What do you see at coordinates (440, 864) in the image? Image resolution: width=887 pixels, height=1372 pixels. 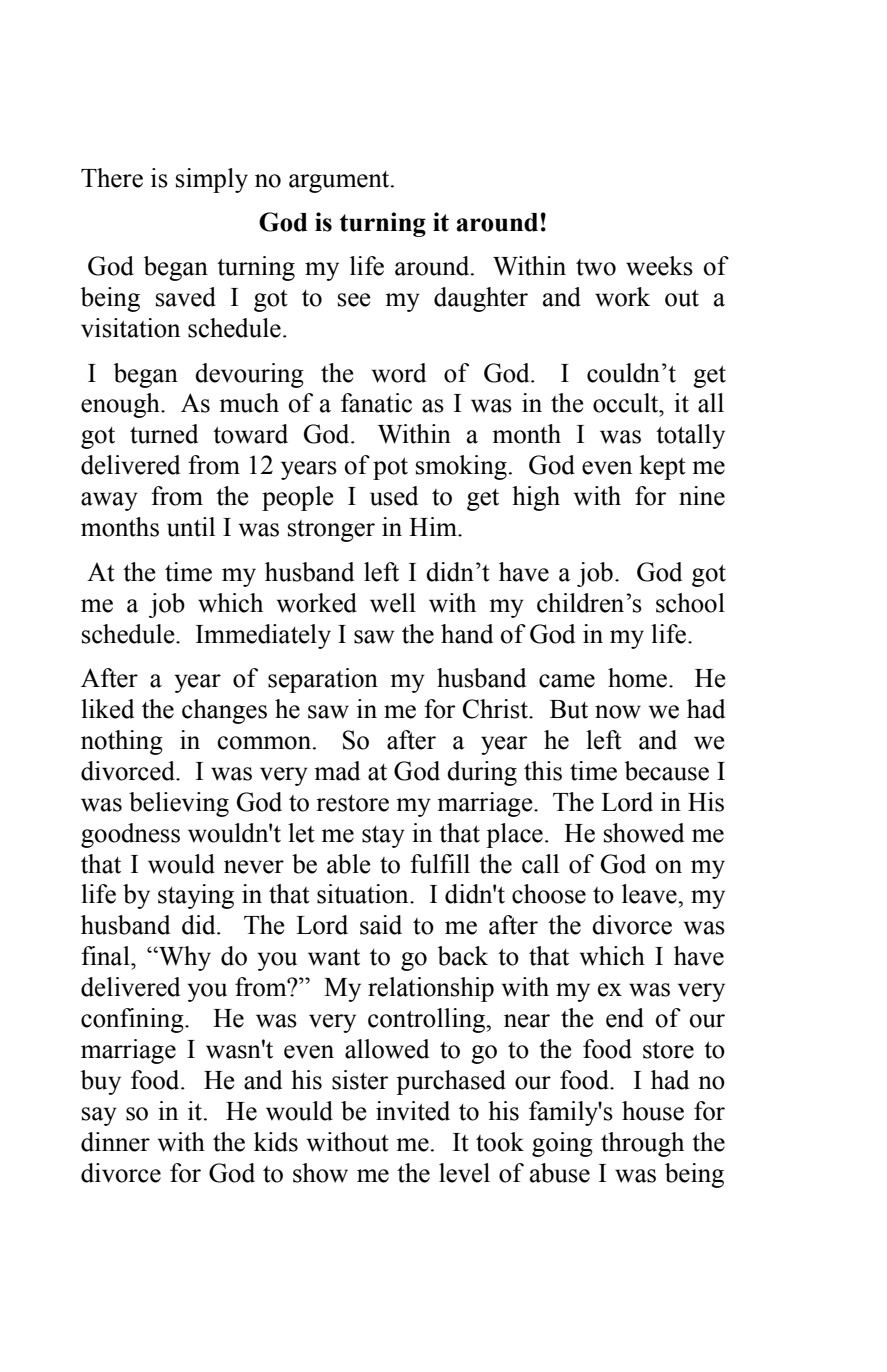 I see `fulfill` at bounding box center [440, 864].
